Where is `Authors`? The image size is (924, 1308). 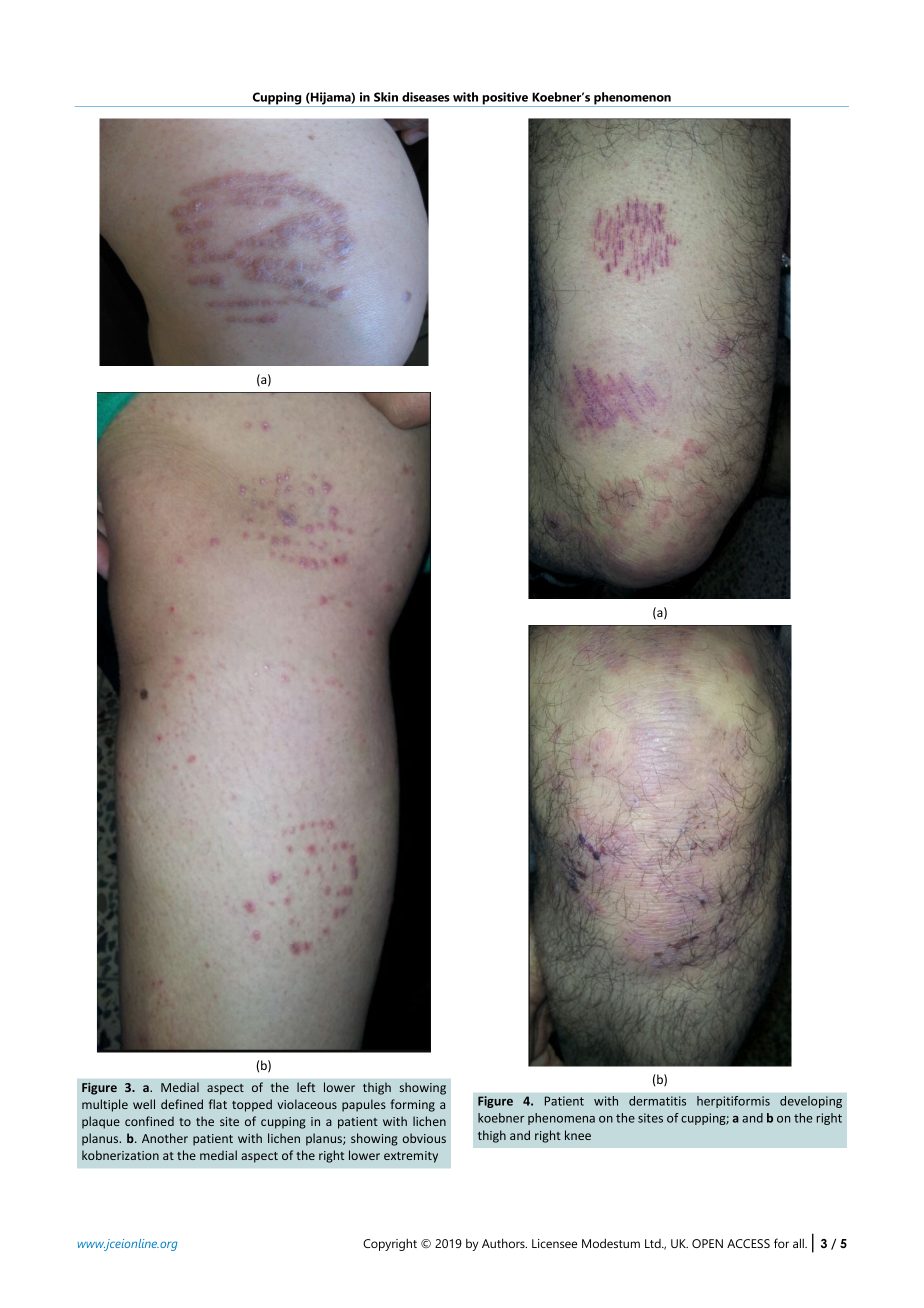 Authors is located at coordinates (504, 1243).
